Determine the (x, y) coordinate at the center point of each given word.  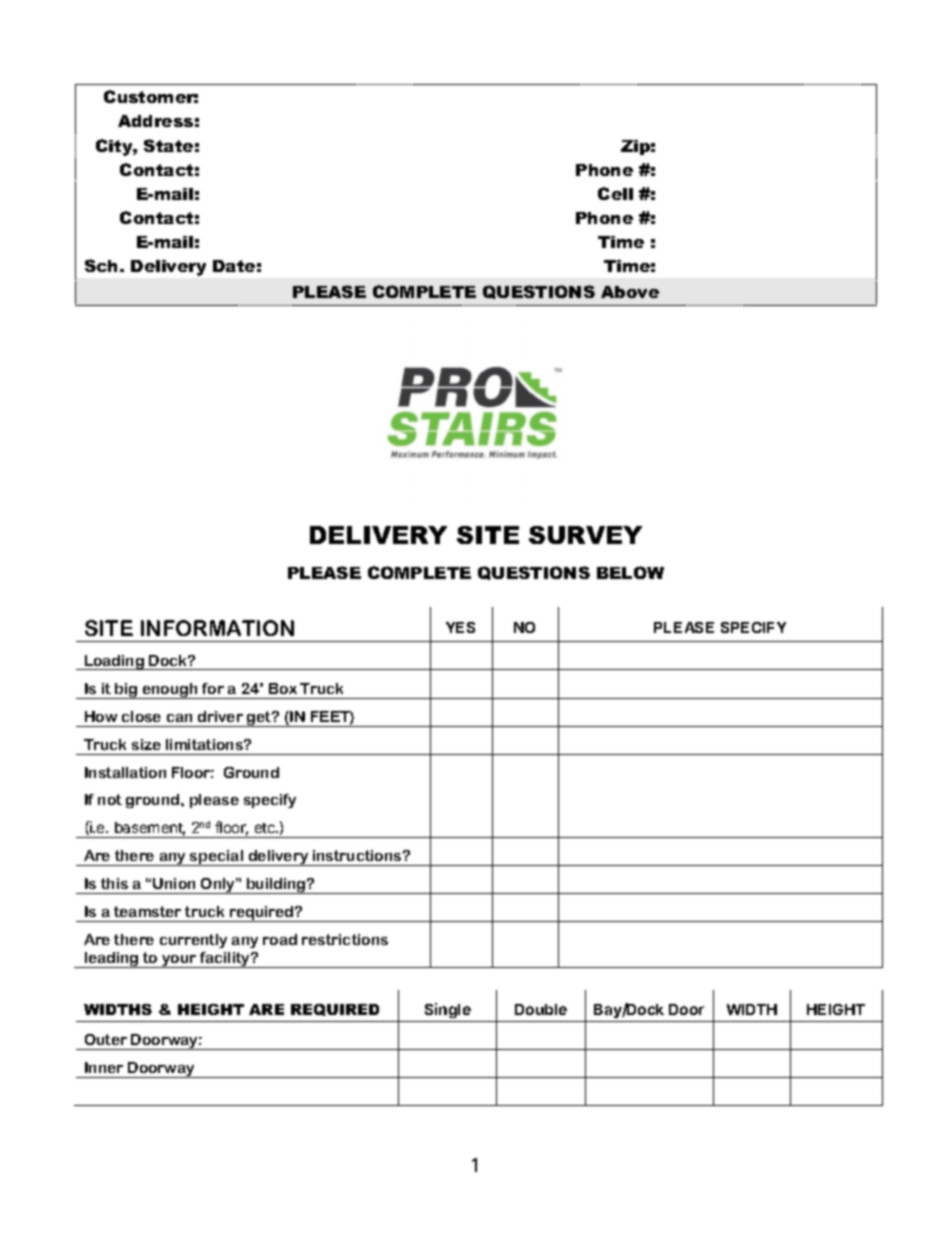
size (146, 744)
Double (541, 1009)
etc (266, 828)
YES (460, 627)
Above (630, 292)
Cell (615, 193)
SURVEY (585, 535)
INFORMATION (217, 628)
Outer (106, 1039)
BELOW (630, 572)
